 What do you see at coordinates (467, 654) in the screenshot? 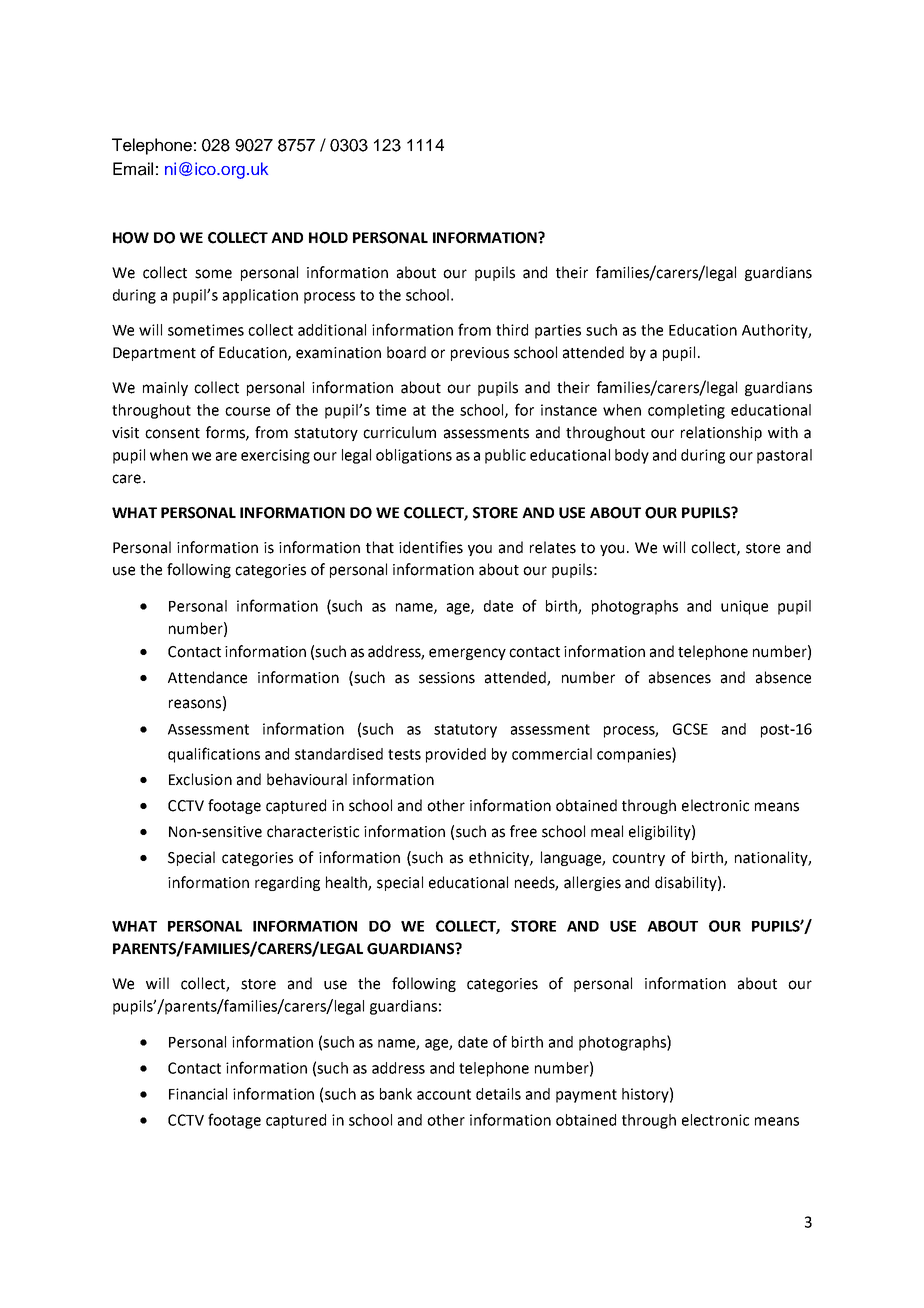
I see `emergency` at bounding box center [467, 654].
